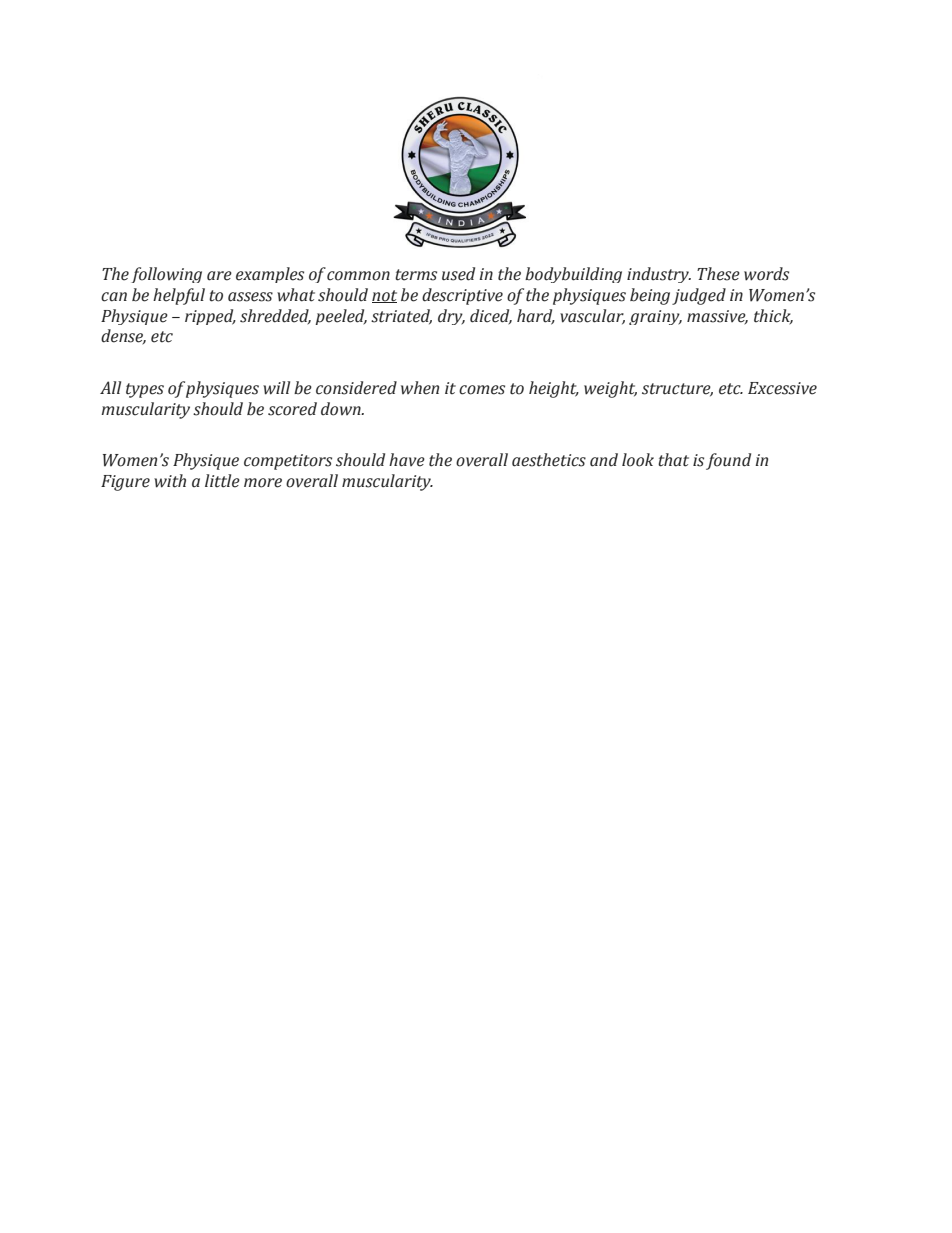  Describe the element at coordinates (451, 317) in the screenshot. I see `dry` at that location.
